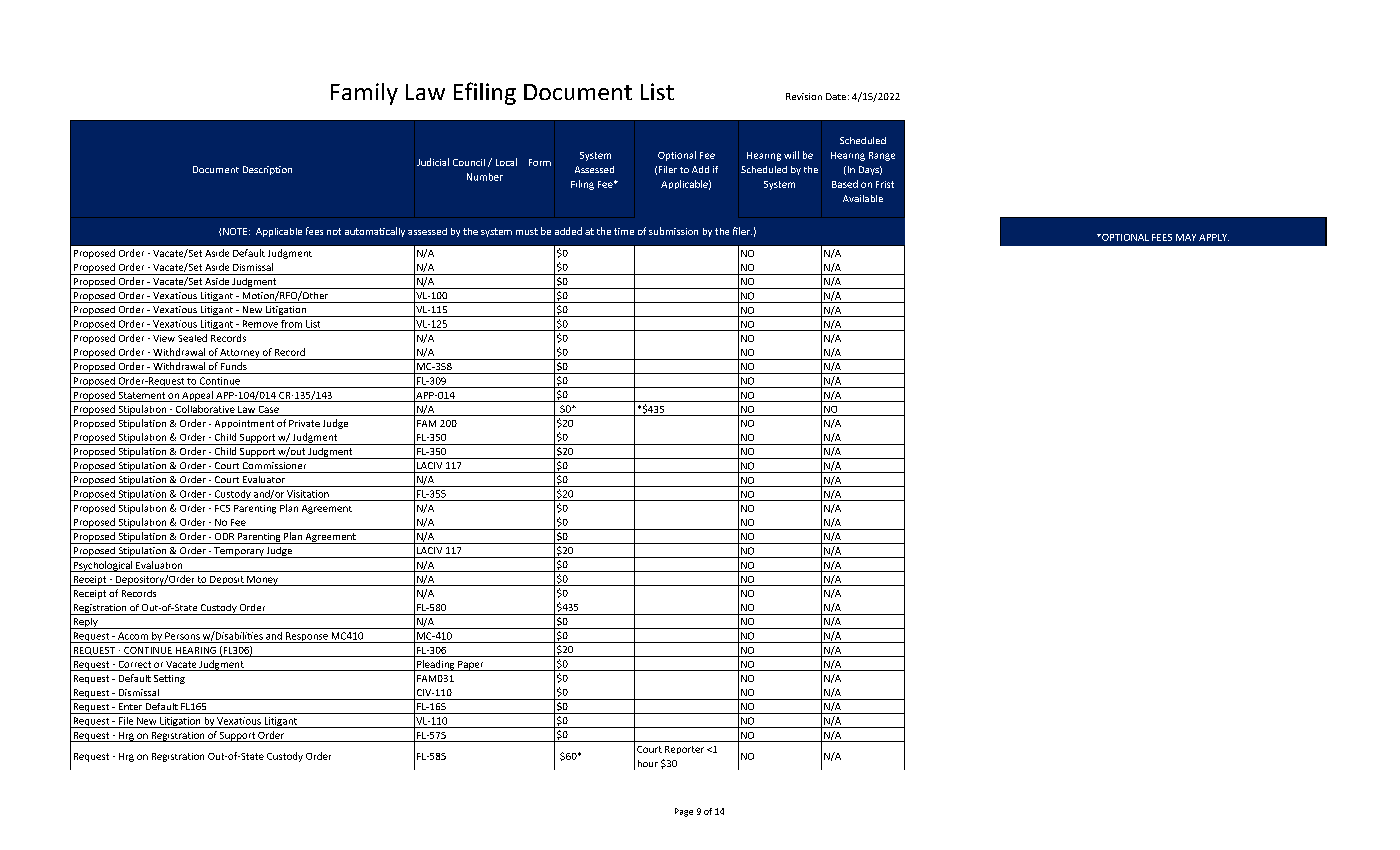  What do you see at coordinates (304, 423) in the document?
I see `Private` at bounding box center [304, 423].
